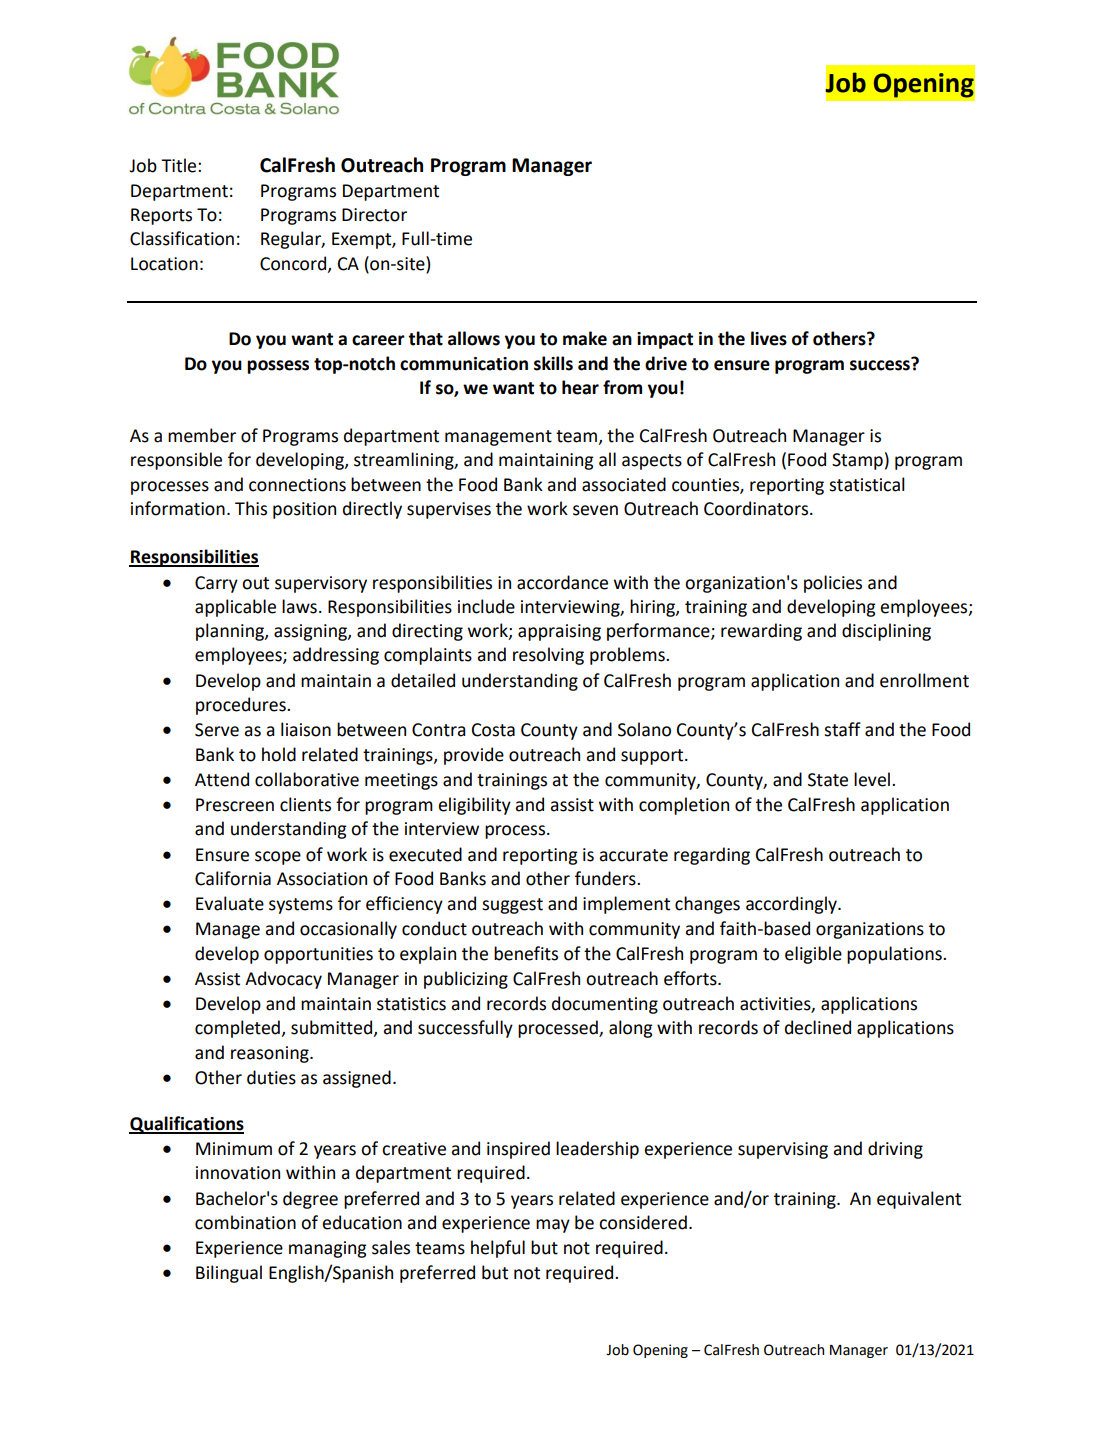 The width and height of the document is (1104, 1429). I want to click on lives, so click(769, 338).
